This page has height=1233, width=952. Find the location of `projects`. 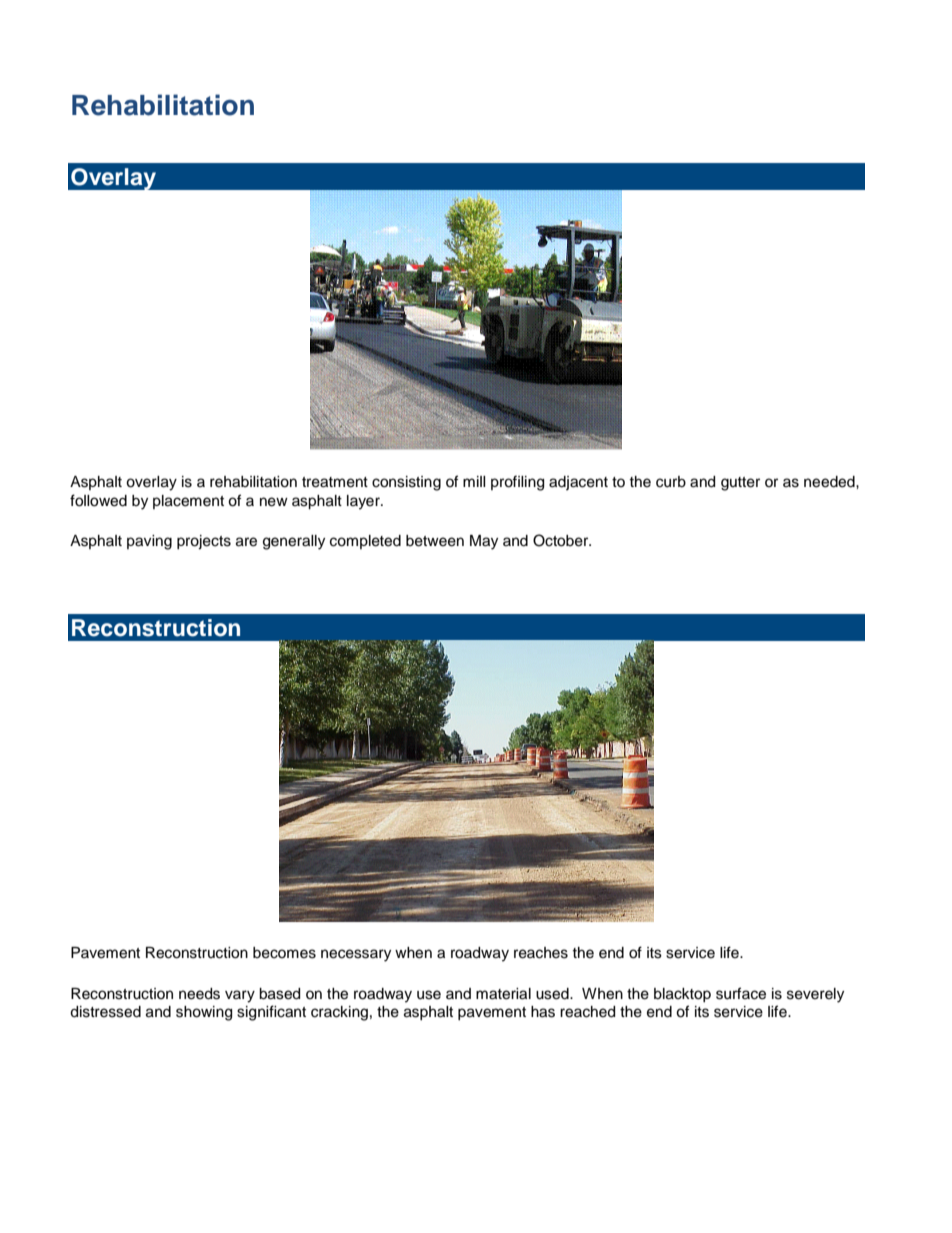

projects is located at coordinates (204, 542).
